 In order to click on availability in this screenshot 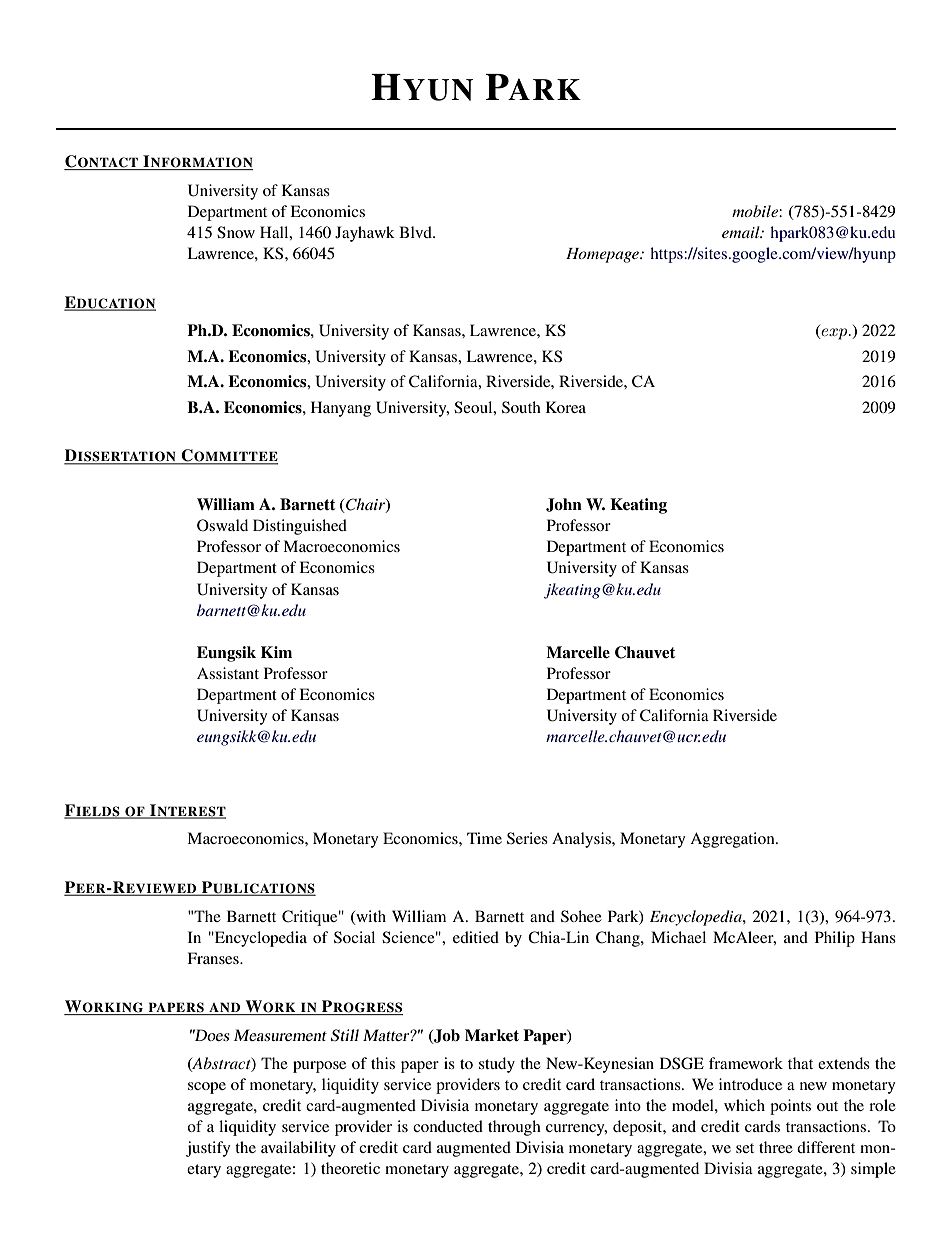, I will do `click(298, 1149)`.
